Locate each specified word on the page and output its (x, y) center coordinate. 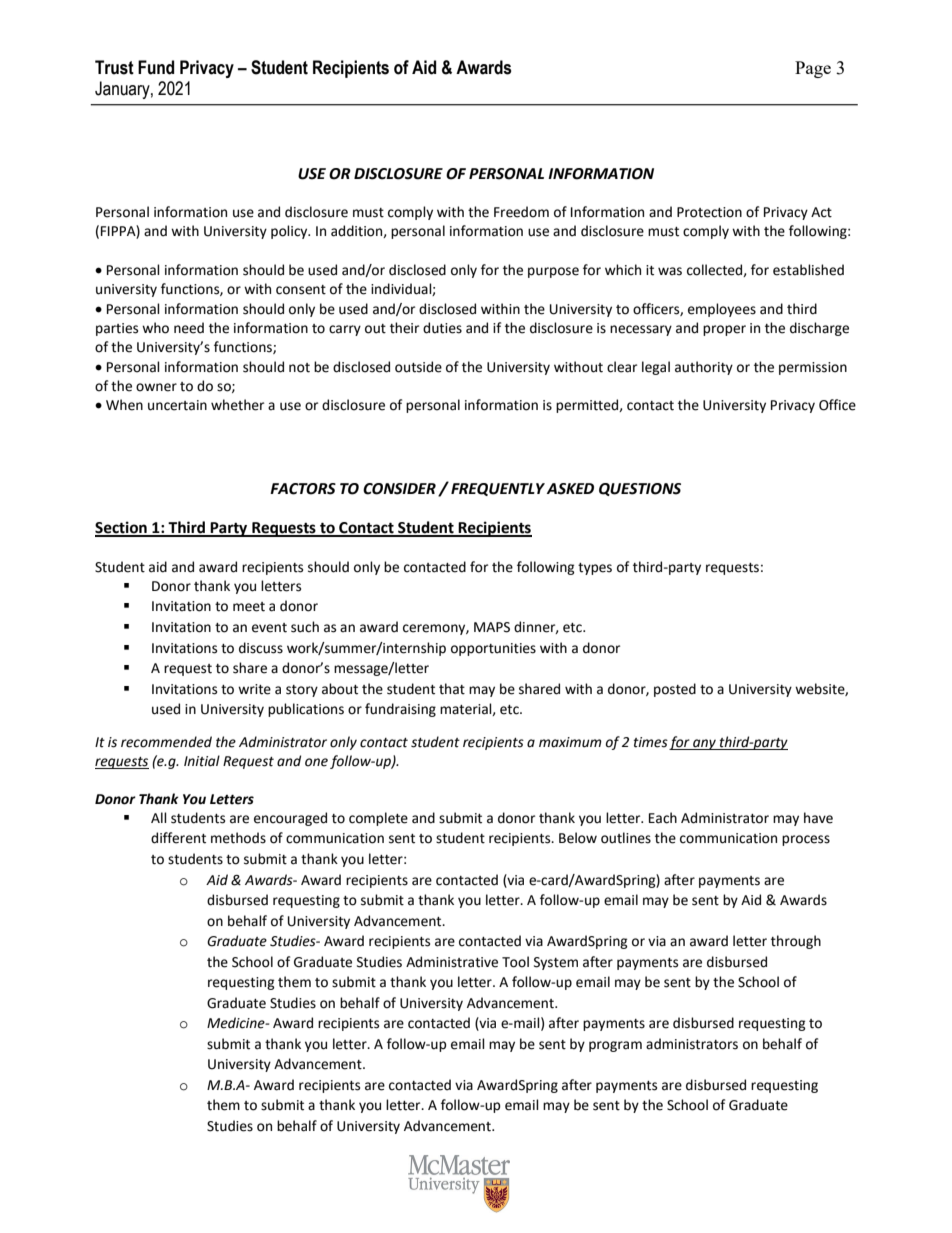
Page (813, 69)
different (178, 838)
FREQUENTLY (498, 489)
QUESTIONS (640, 489)
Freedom (521, 212)
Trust (114, 67)
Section (122, 528)
